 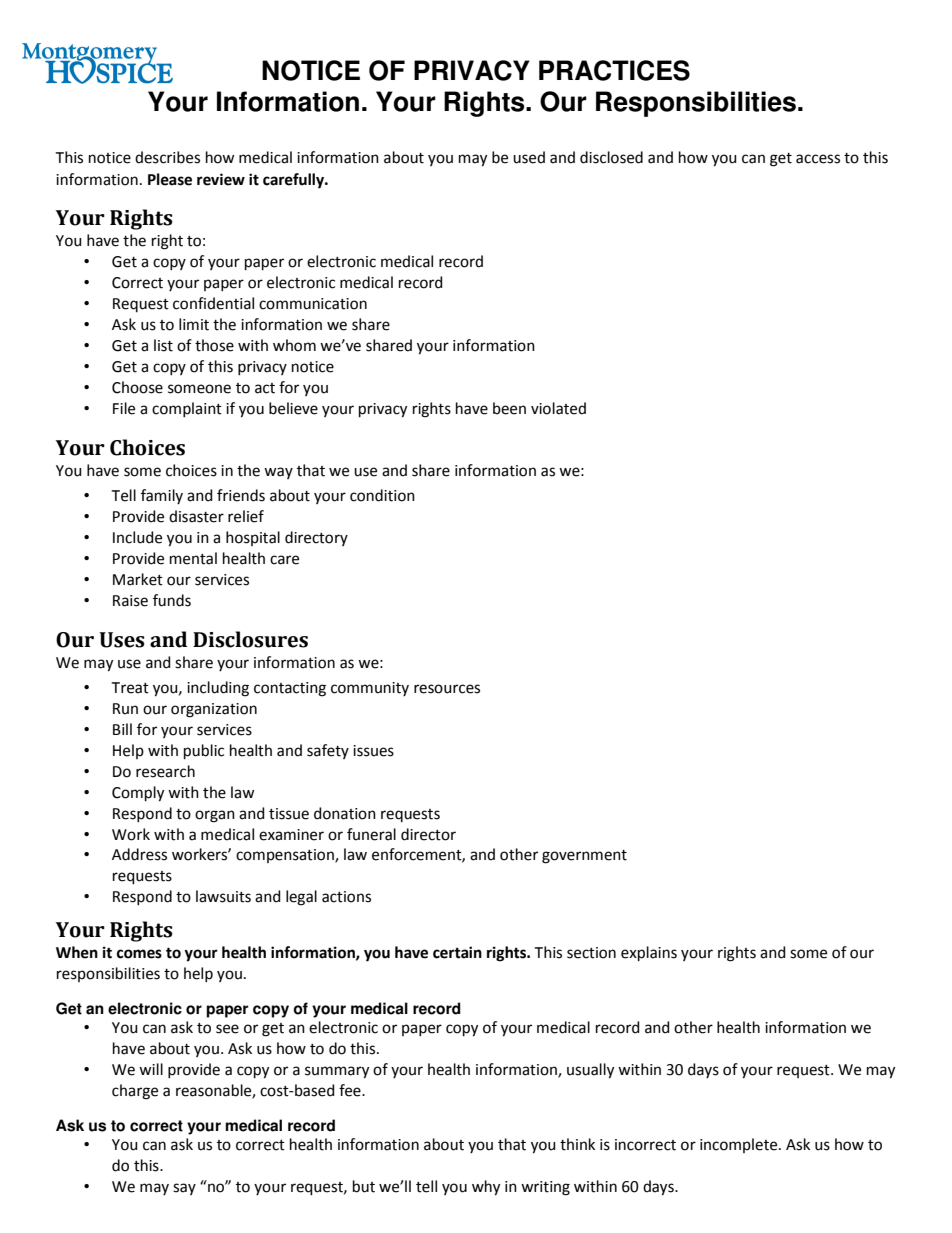 What do you see at coordinates (447, 689) in the page?
I see `resources` at bounding box center [447, 689].
